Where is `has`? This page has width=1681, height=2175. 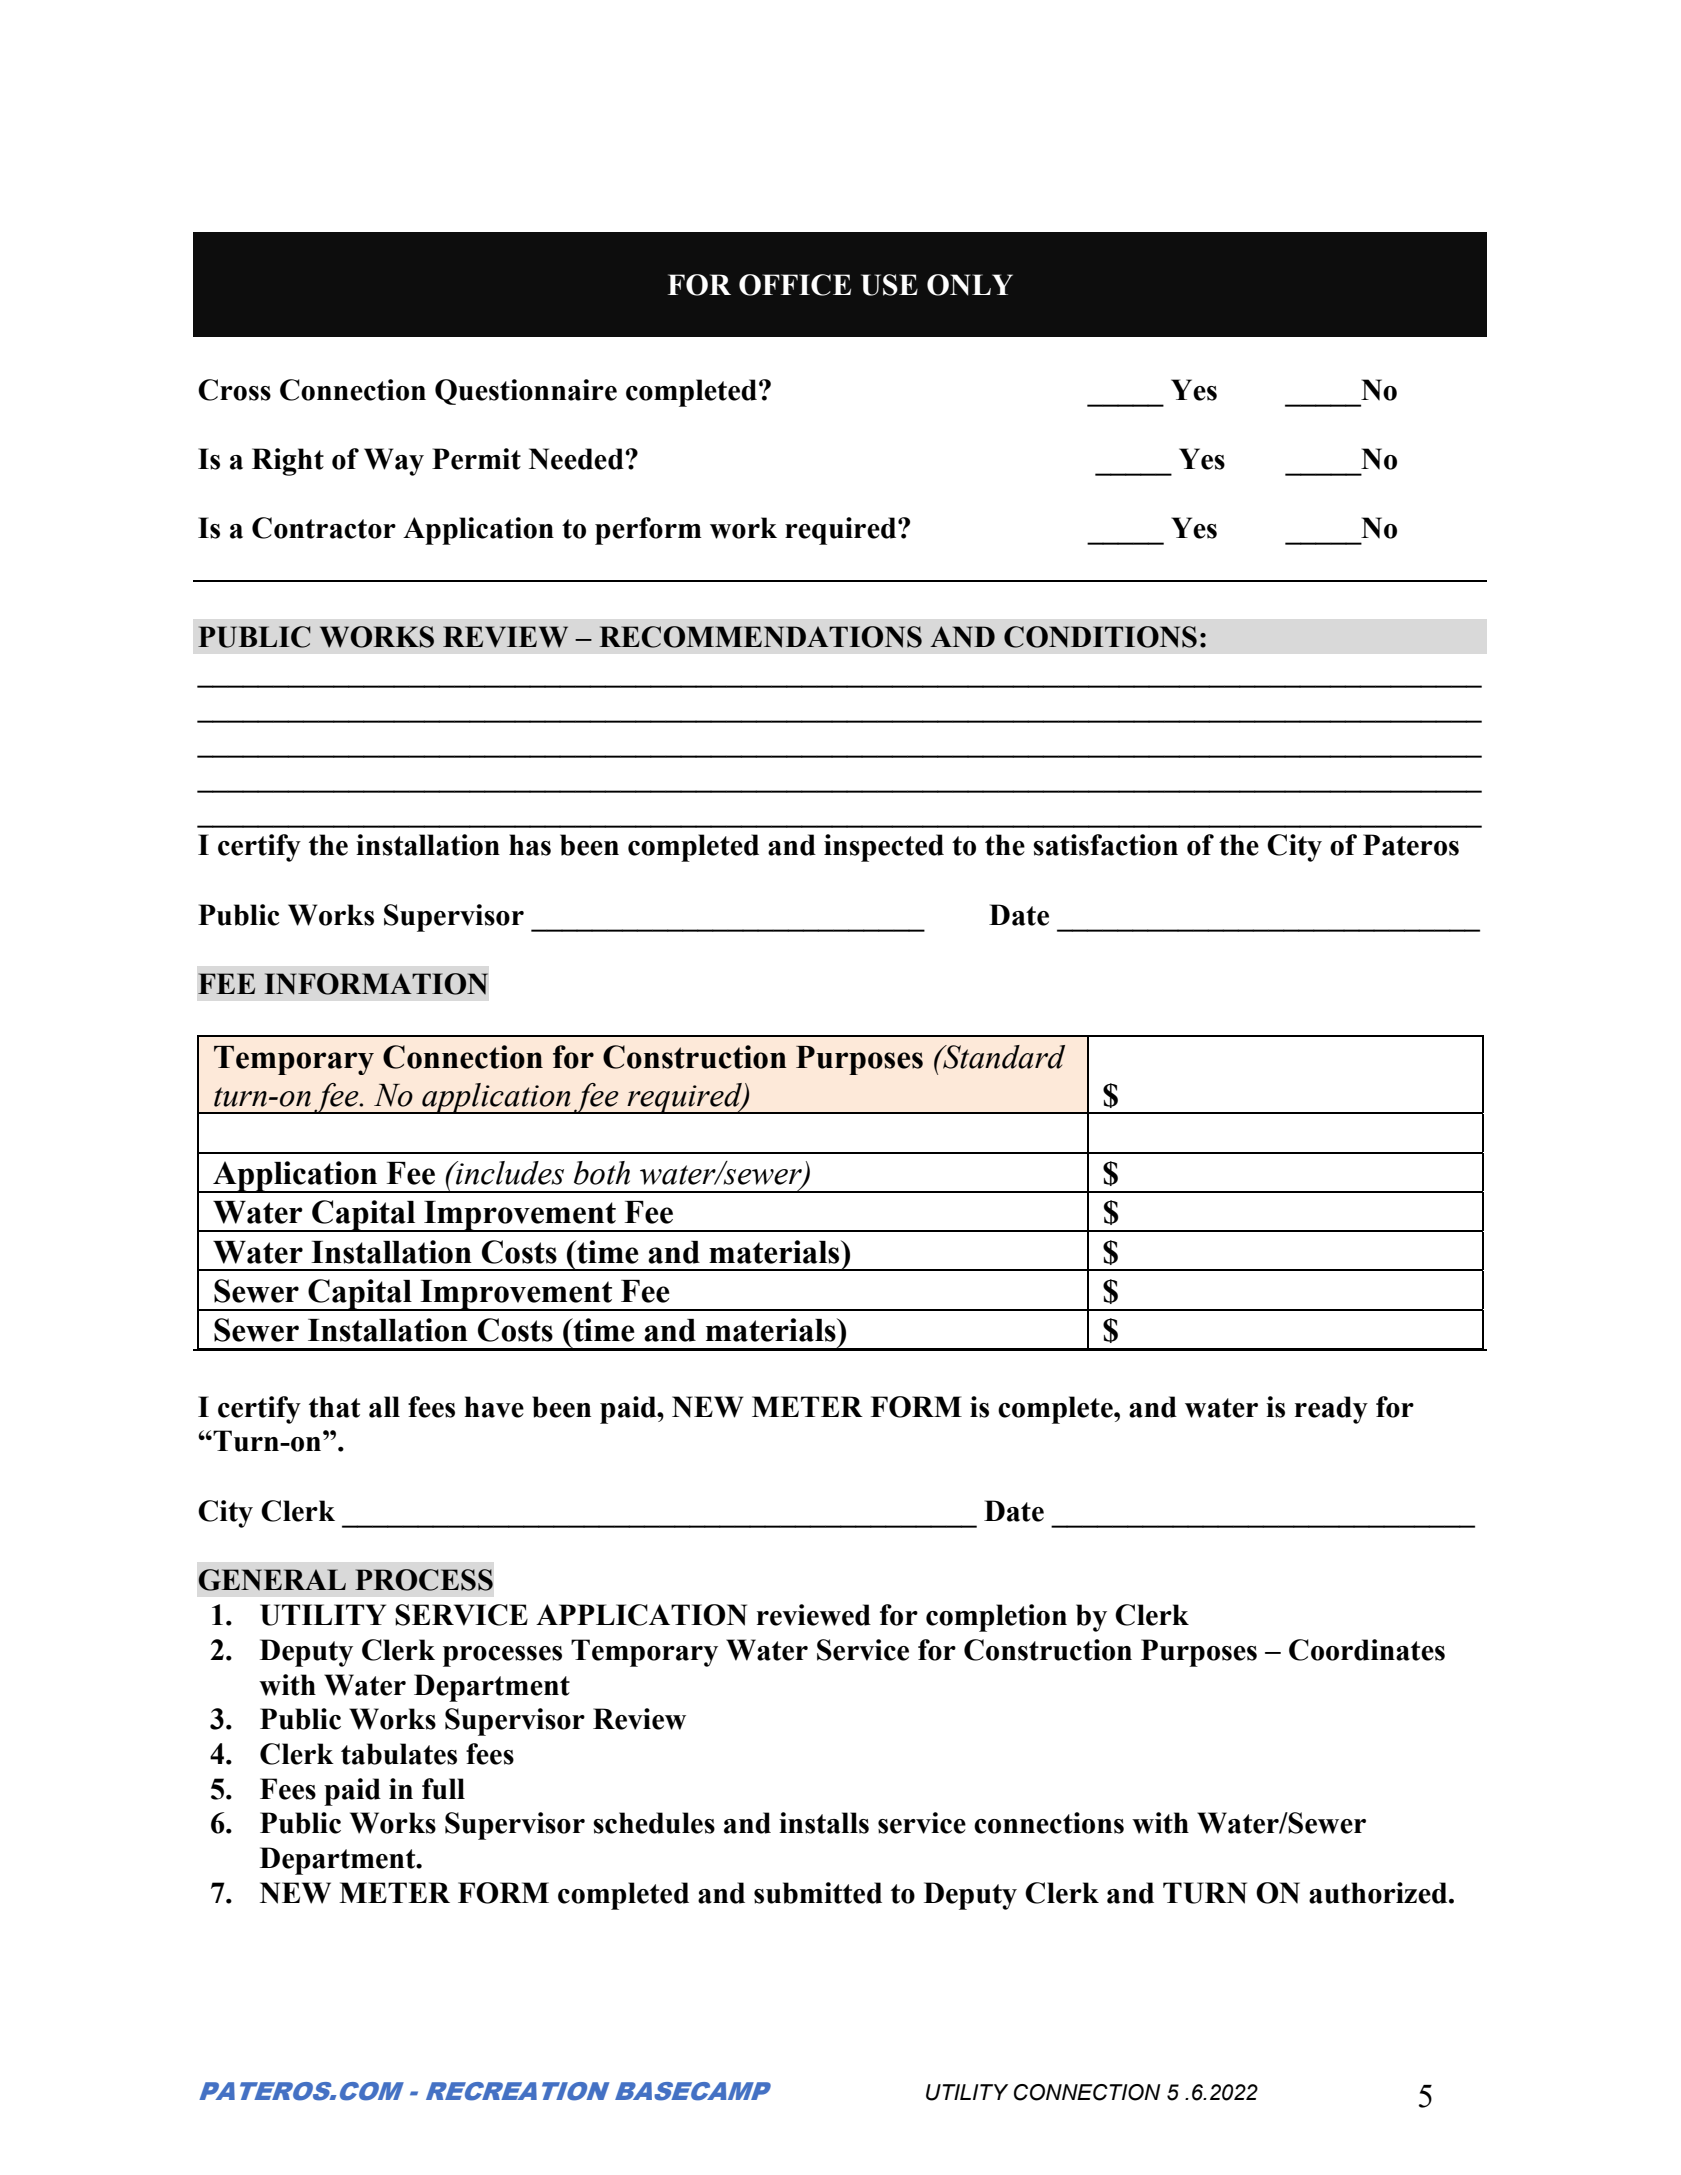
has is located at coordinates (530, 845).
